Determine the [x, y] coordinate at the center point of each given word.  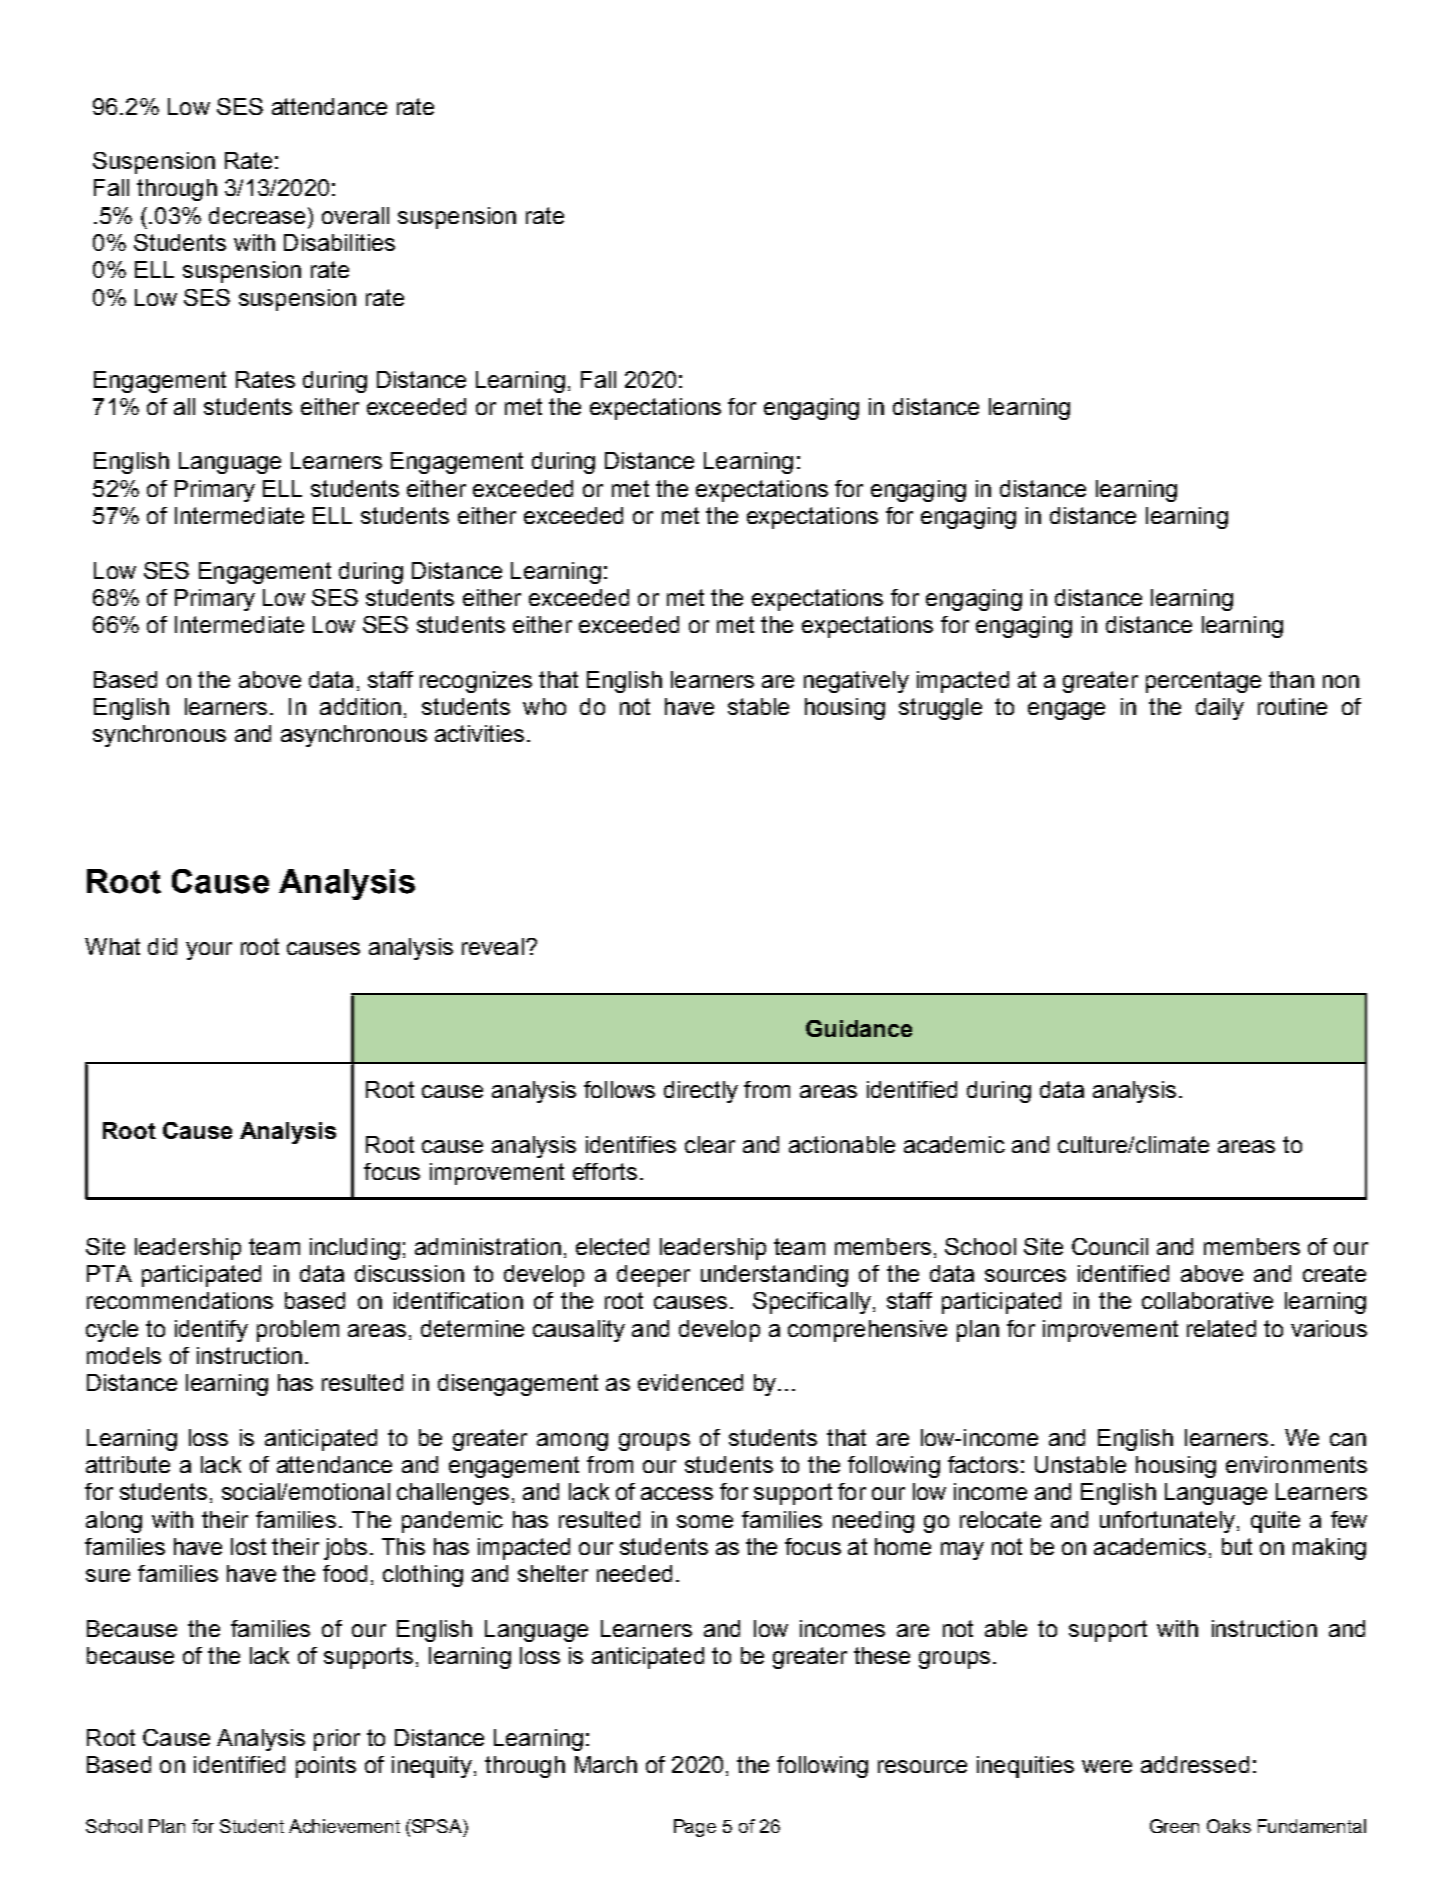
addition [360, 706]
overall [355, 215]
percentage [1203, 682]
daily [1220, 709]
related [1221, 1328]
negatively [856, 682]
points [326, 1767]
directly [701, 1092]
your [209, 951]
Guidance [859, 1028]
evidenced [690, 1382]
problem [298, 1331]
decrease [257, 215]
